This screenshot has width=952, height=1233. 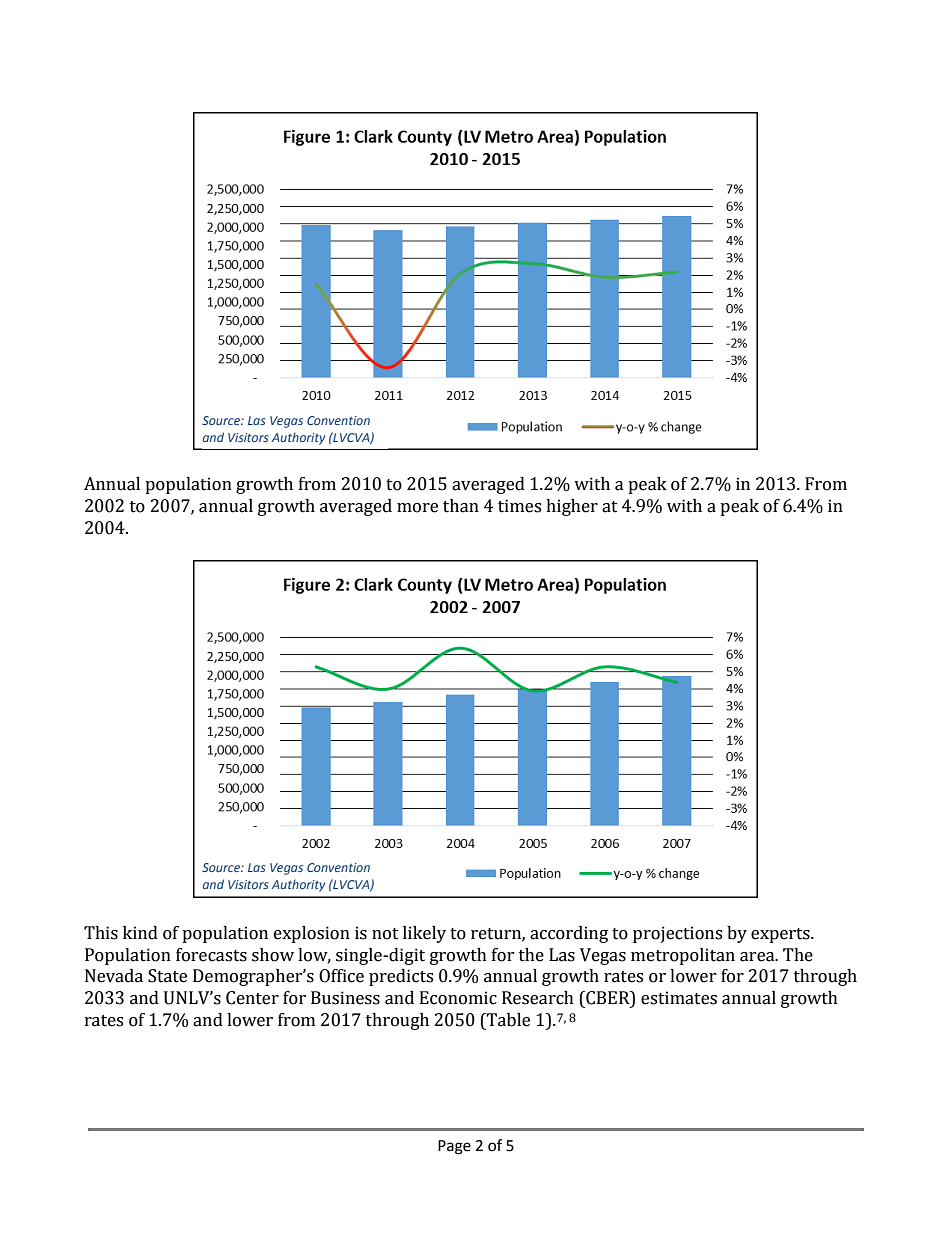 What do you see at coordinates (507, 1020) in the screenshot?
I see `Table` at bounding box center [507, 1020].
